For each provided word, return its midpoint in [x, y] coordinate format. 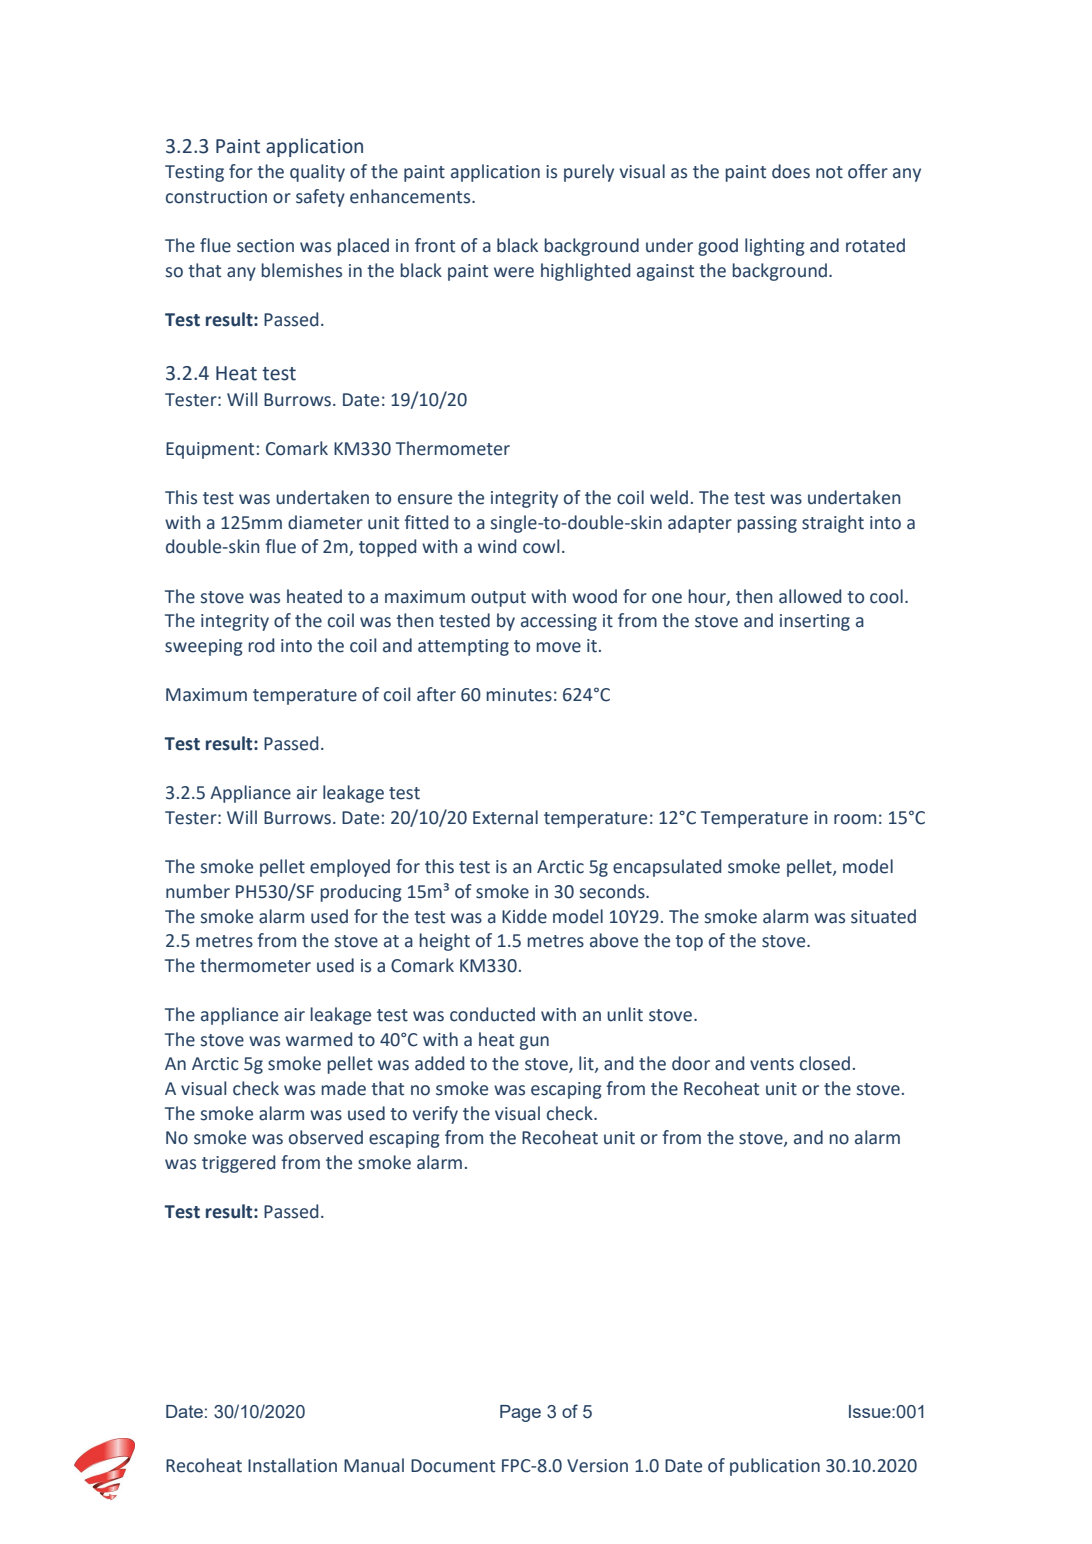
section [265, 246]
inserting [815, 622]
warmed [319, 1039]
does [791, 171]
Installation [292, 1465]
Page [520, 1413]
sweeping [204, 647]
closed [825, 1063]
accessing [559, 622]
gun [534, 1043]
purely [589, 173]
